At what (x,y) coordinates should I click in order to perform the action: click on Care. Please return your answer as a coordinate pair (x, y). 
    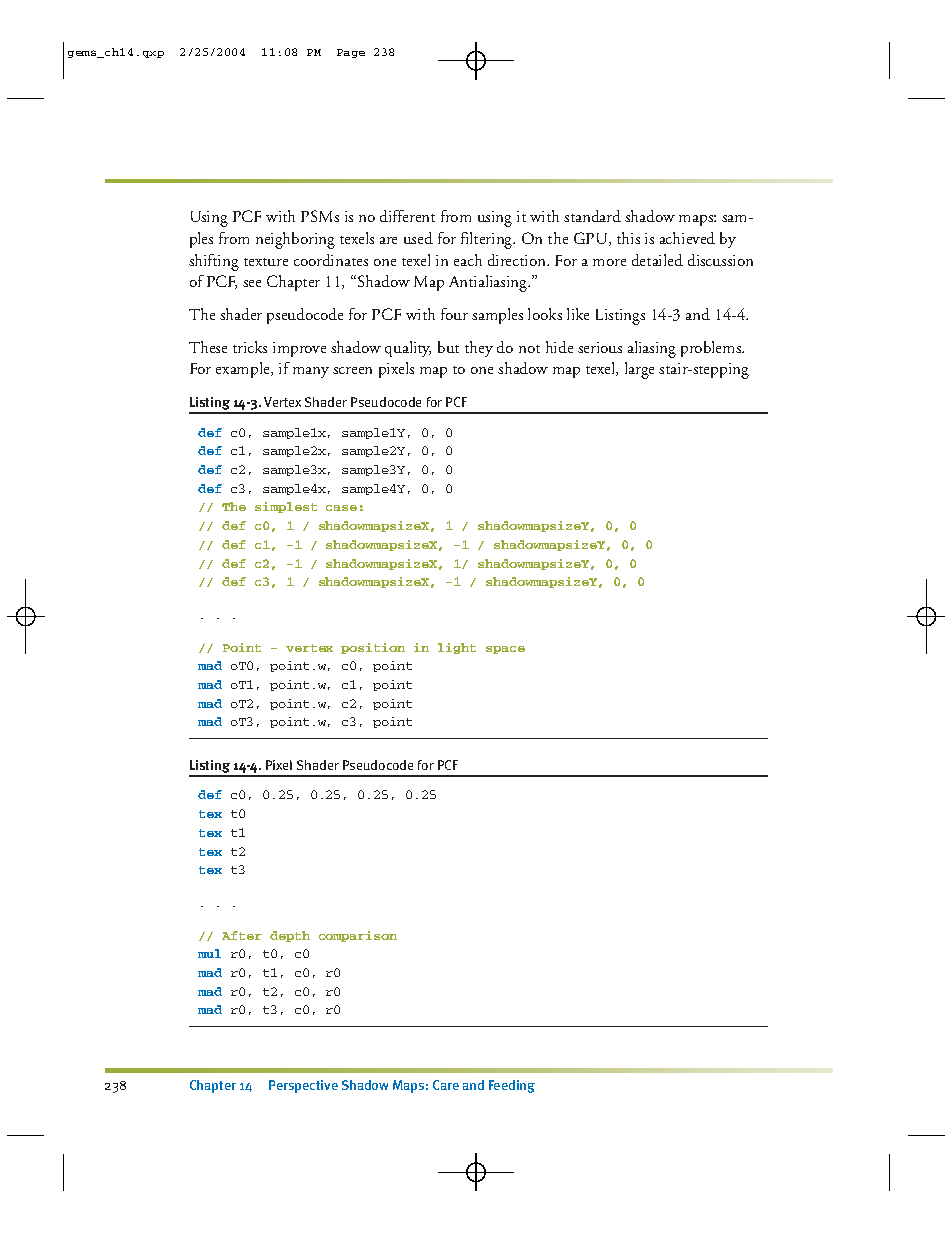
    Looking at the image, I should click on (446, 1085).
